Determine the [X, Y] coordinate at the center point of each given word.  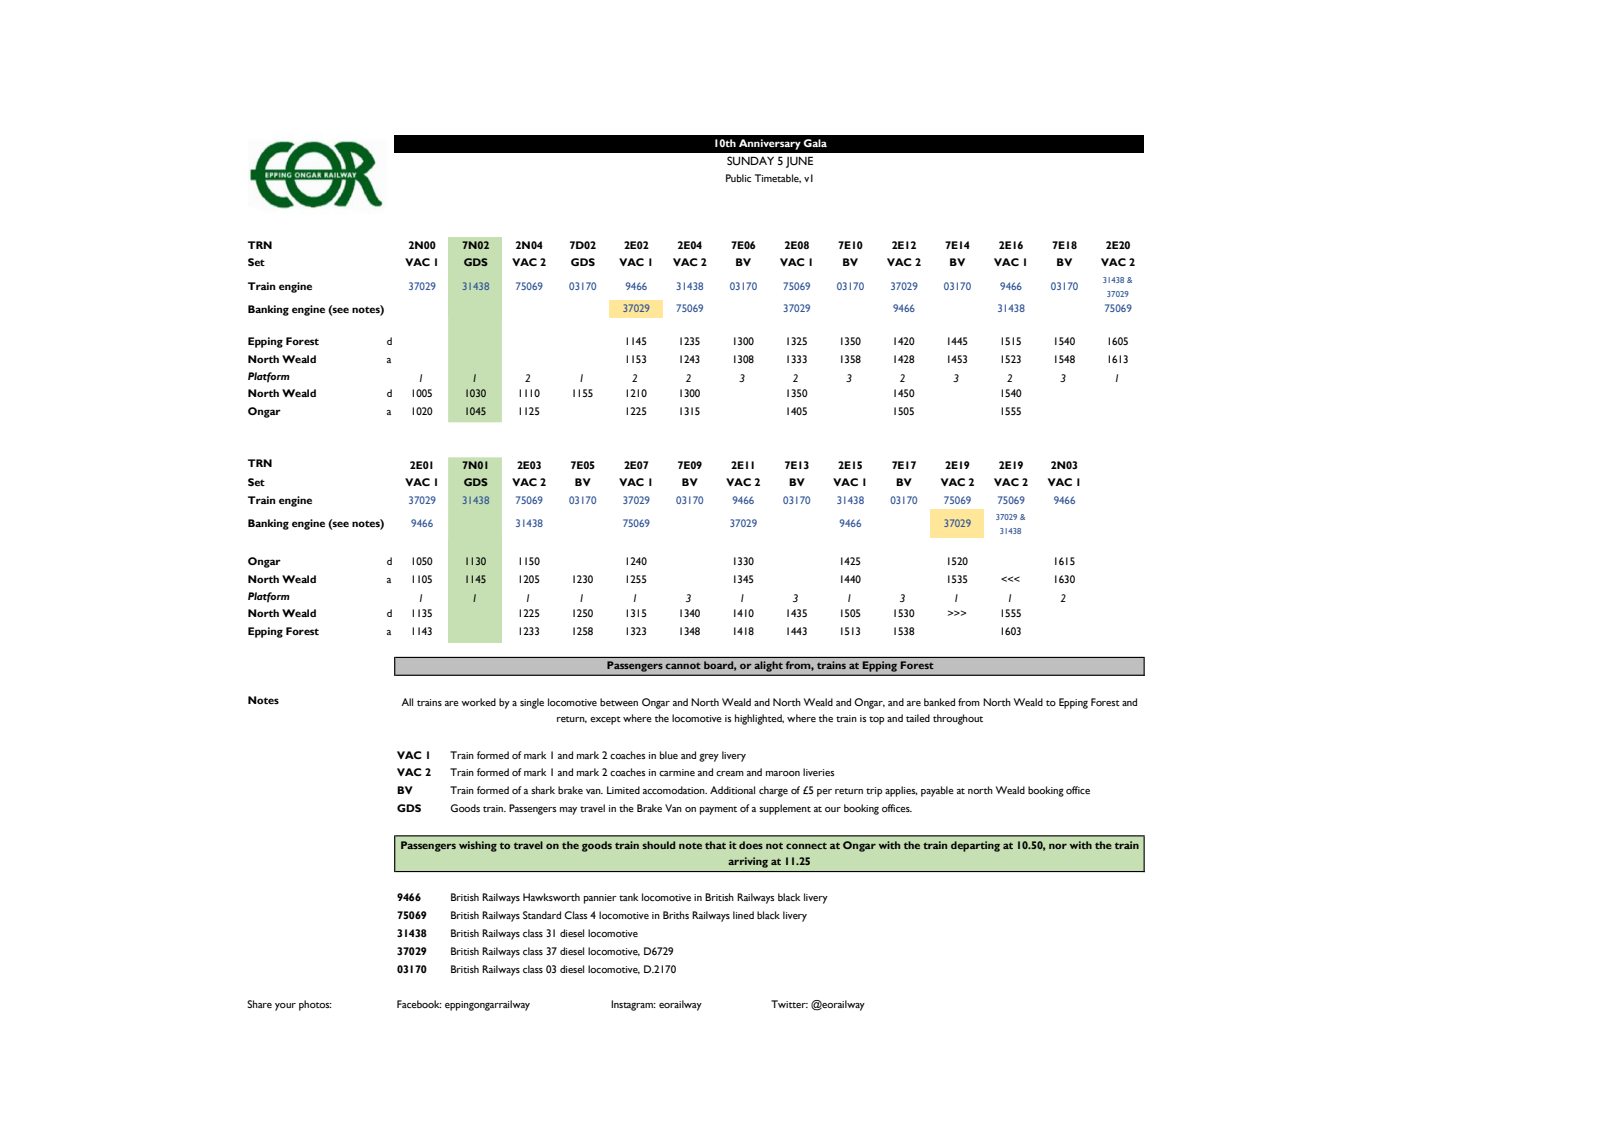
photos [315, 1005]
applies [901, 791]
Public [738, 178]
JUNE [799, 162]
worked [478, 702]
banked [939, 702]
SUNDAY [750, 160]
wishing [478, 846]
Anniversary [770, 144]
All [407, 702]
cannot [683, 665]
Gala [815, 143]
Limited [623, 790]
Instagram [633, 1005]
